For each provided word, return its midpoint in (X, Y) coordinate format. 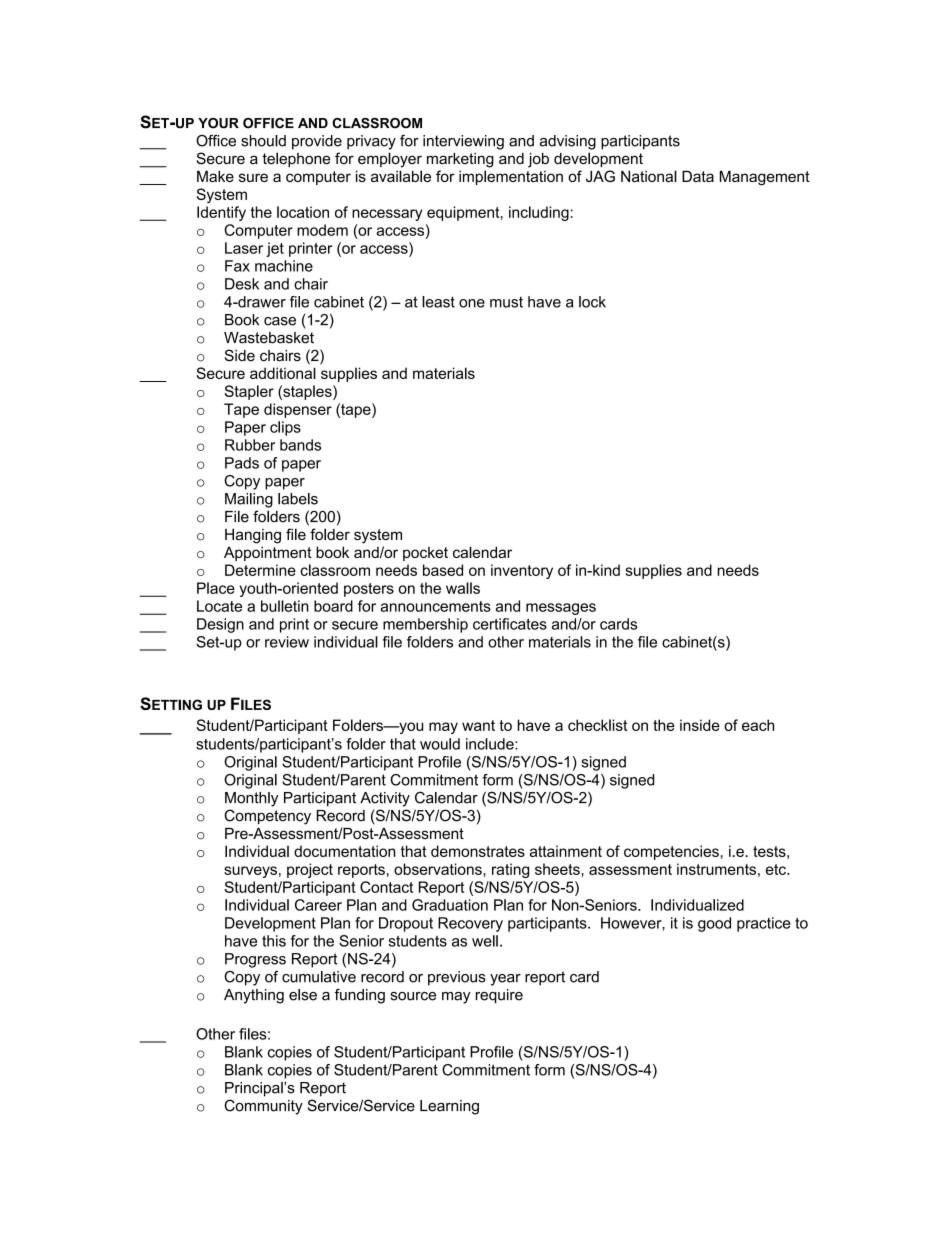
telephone (296, 159)
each (758, 725)
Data (698, 176)
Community (263, 1107)
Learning (449, 1107)
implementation (511, 177)
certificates (510, 624)
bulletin (285, 606)
